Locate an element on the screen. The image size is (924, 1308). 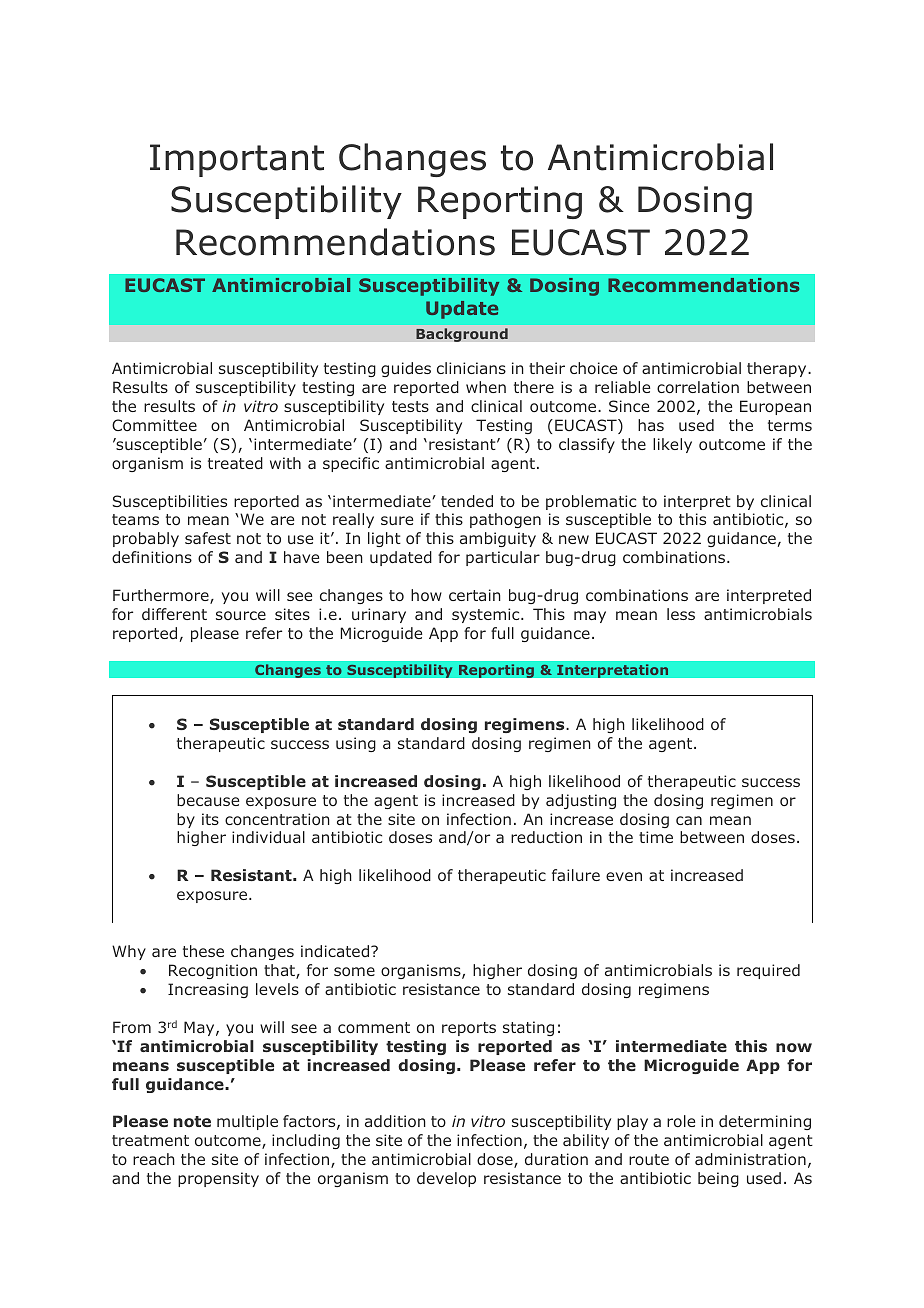
therapy is located at coordinates (778, 369).
